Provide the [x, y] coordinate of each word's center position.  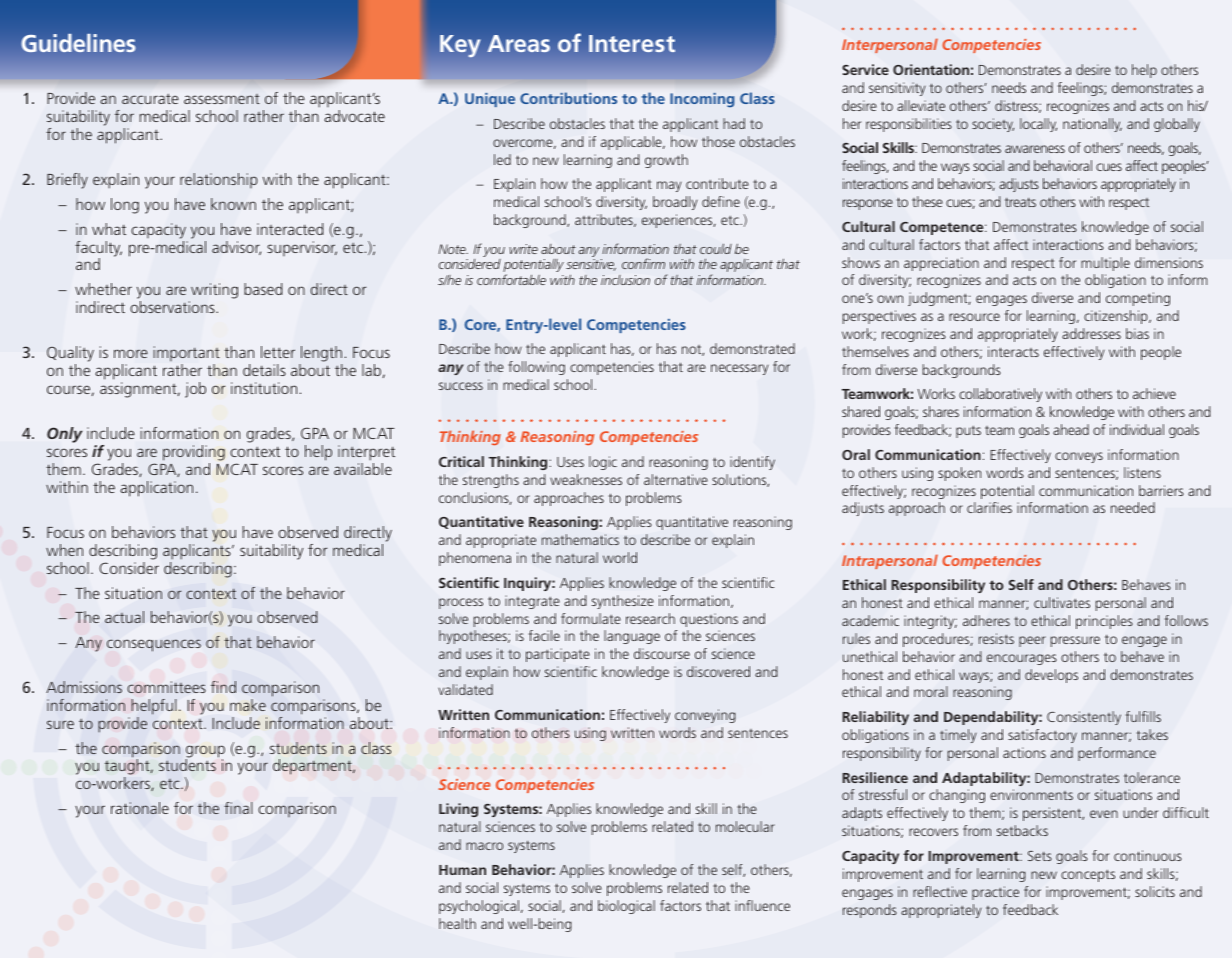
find [223, 687]
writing [213, 292]
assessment [222, 99]
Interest [632, 43]
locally [1038, 125]
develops [1051, 676]
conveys [1079, 457]
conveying [705, 716]
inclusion [625, 280]
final [238, 808]
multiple [1105, 264]
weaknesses [586, 479]
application [157, 489]
